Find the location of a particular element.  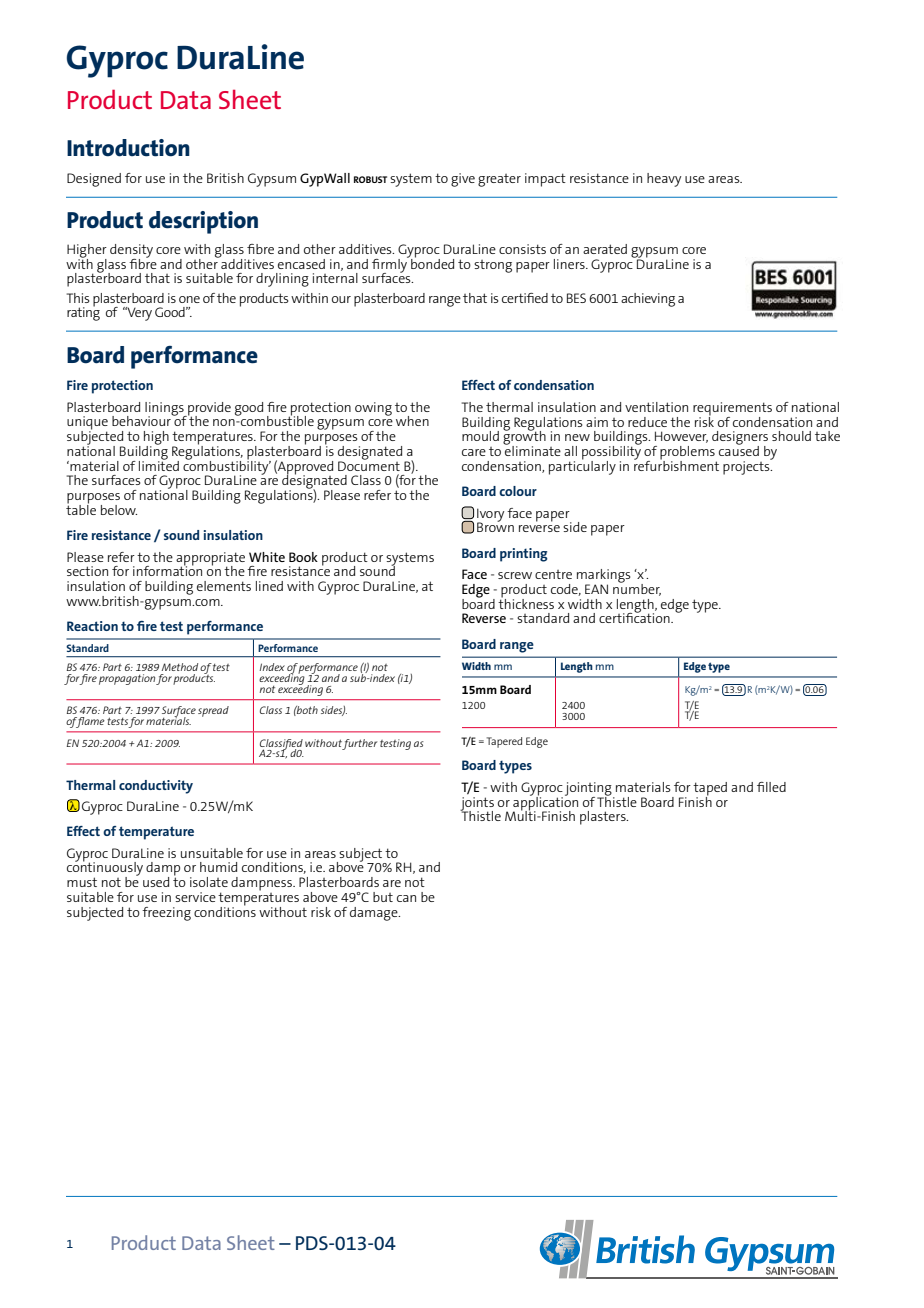

below is located at coordinates (119, 510).
